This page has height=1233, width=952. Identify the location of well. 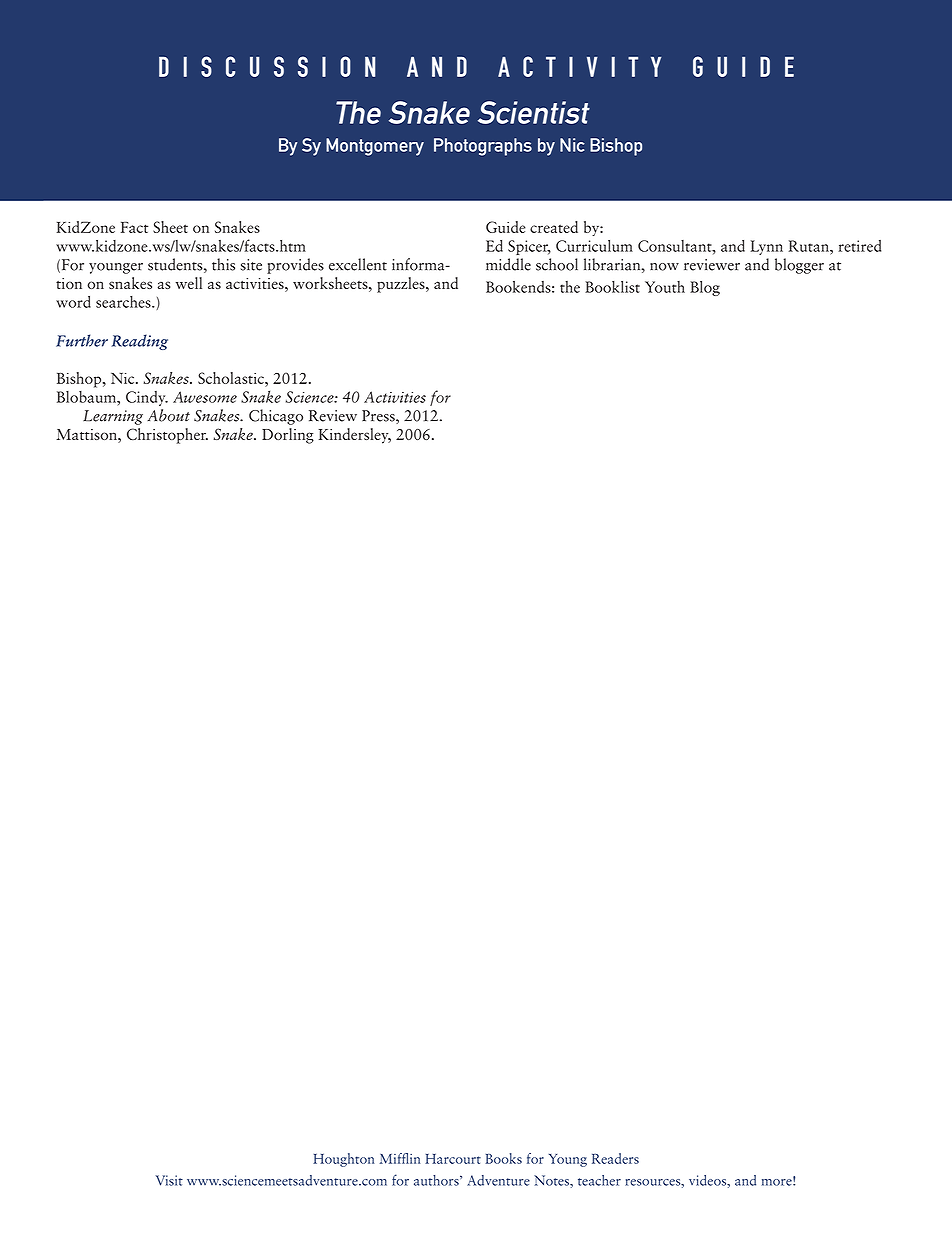
(189, 283).
